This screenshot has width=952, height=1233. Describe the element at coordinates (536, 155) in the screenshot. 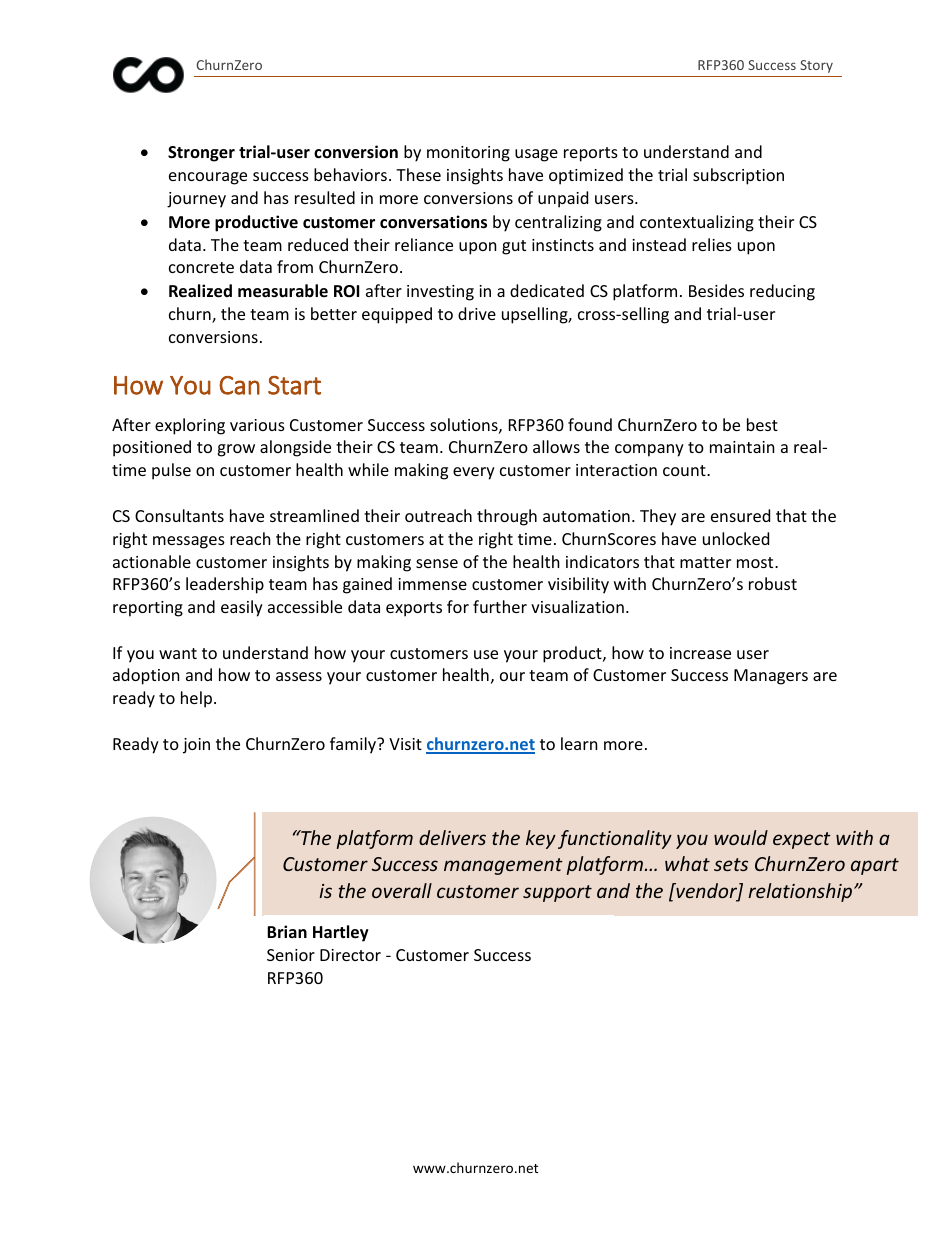

I see `usage` at that location.
